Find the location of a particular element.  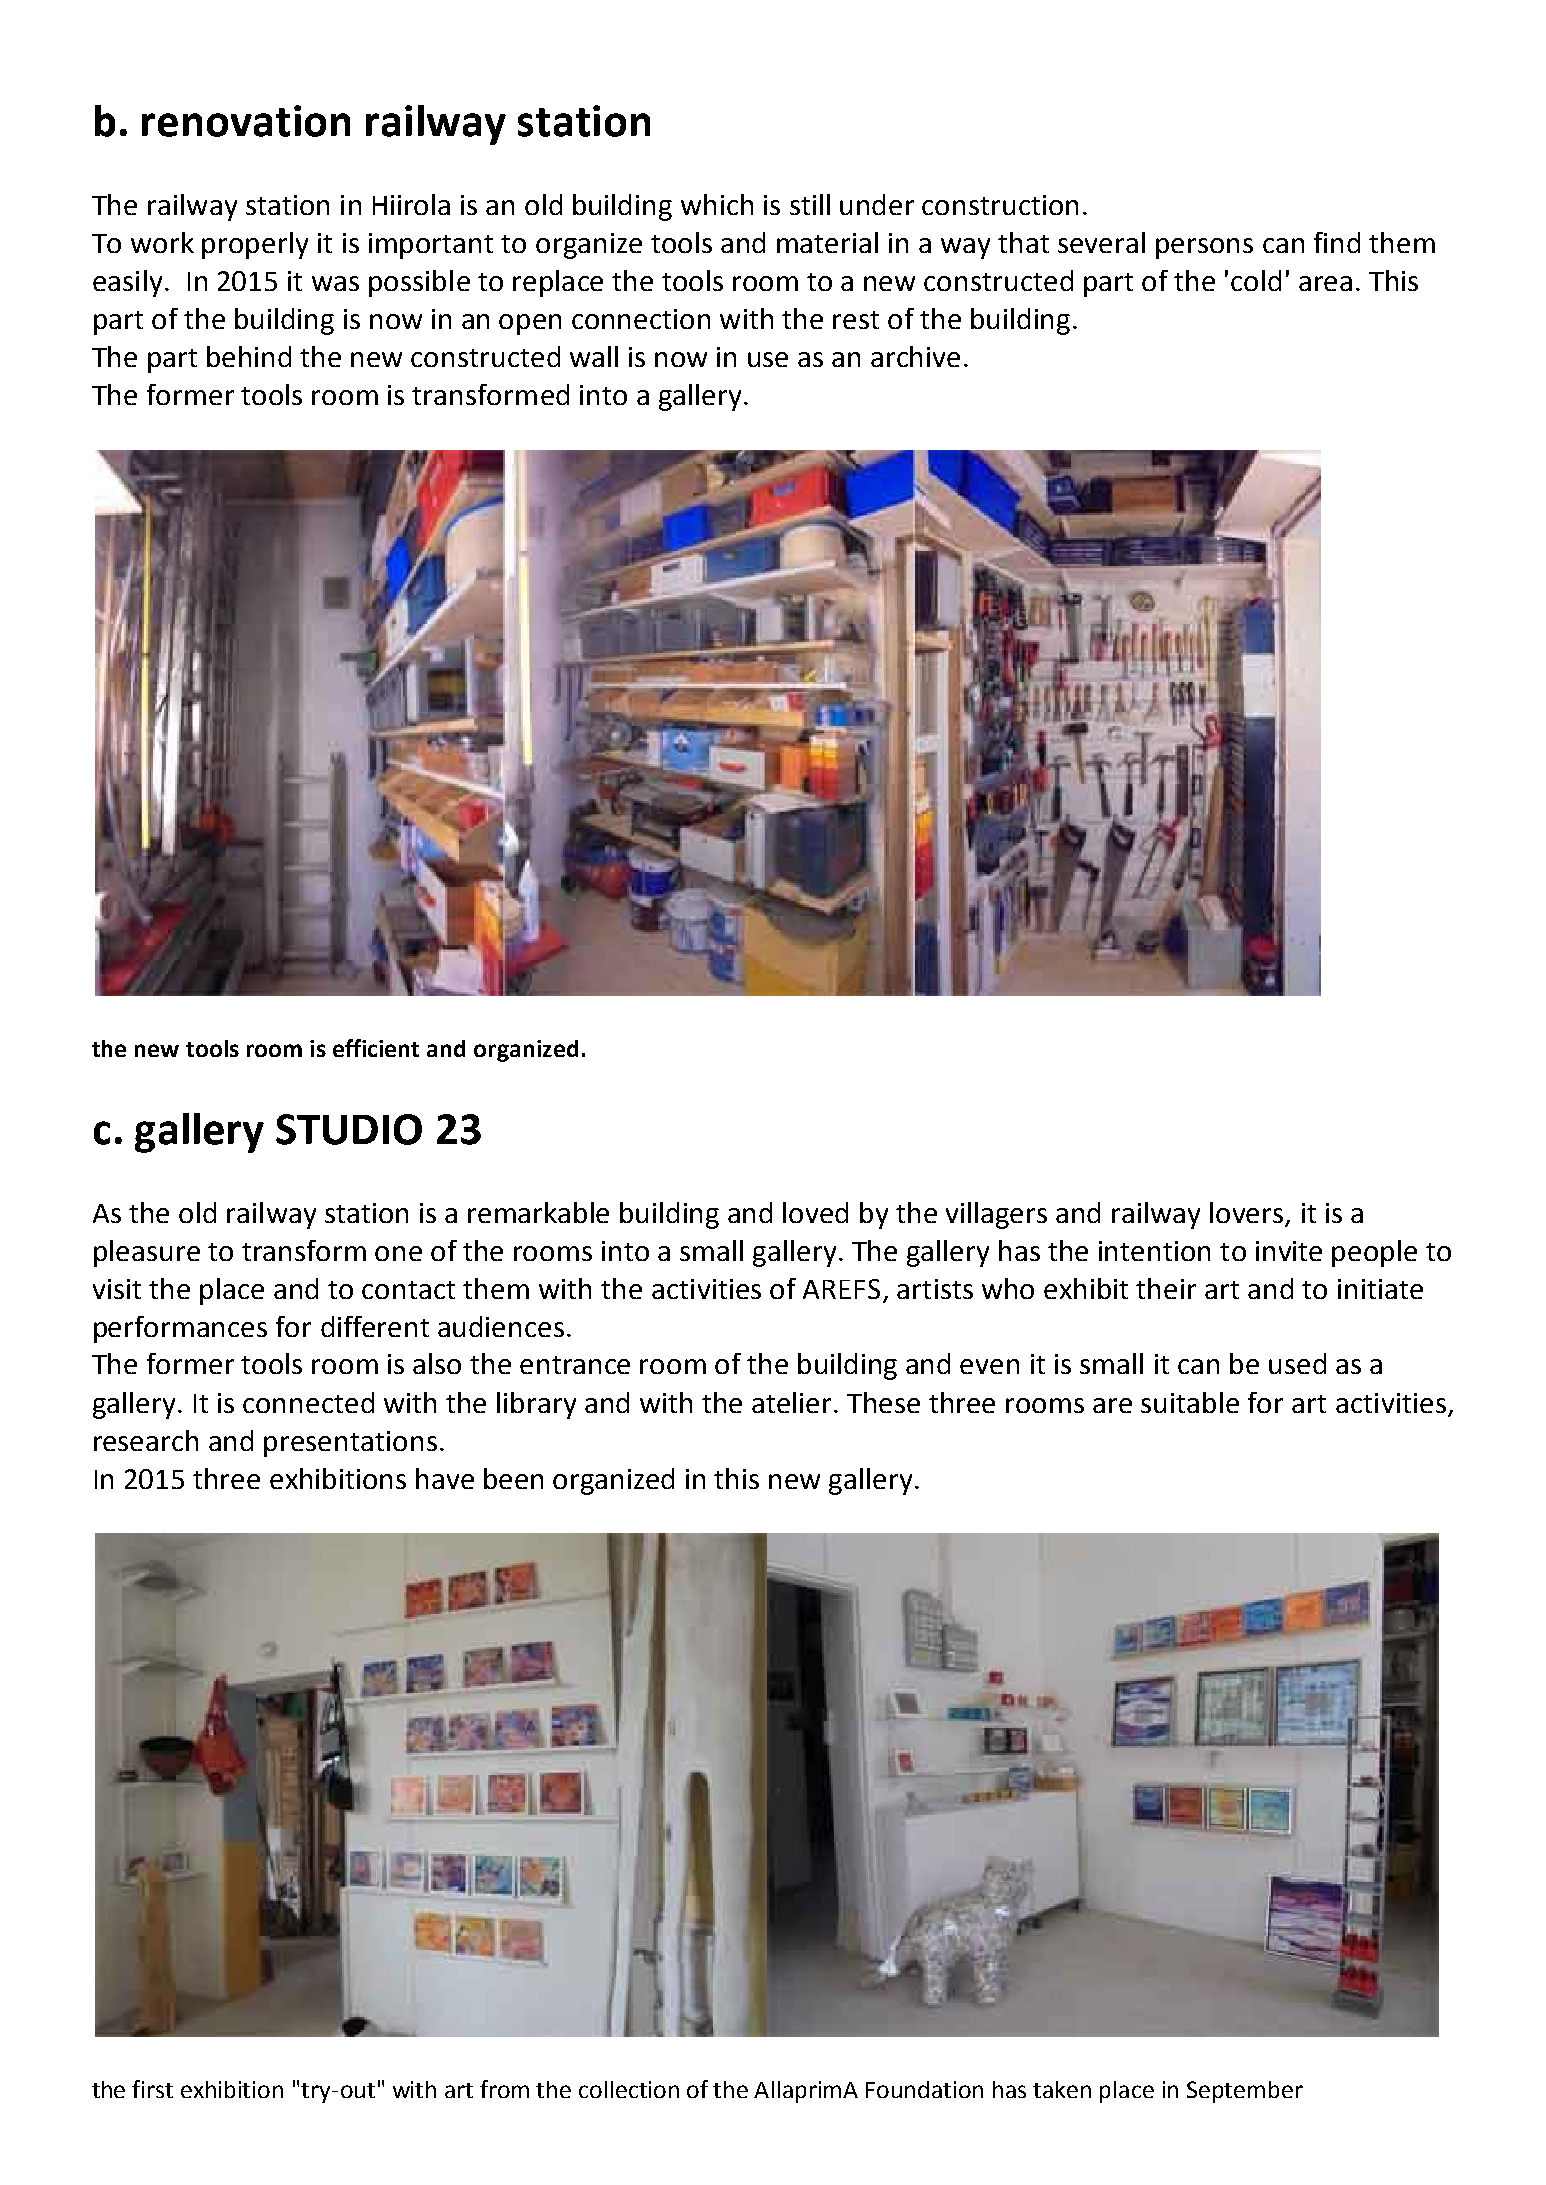

persons is located at coordinates (1204, 248).
